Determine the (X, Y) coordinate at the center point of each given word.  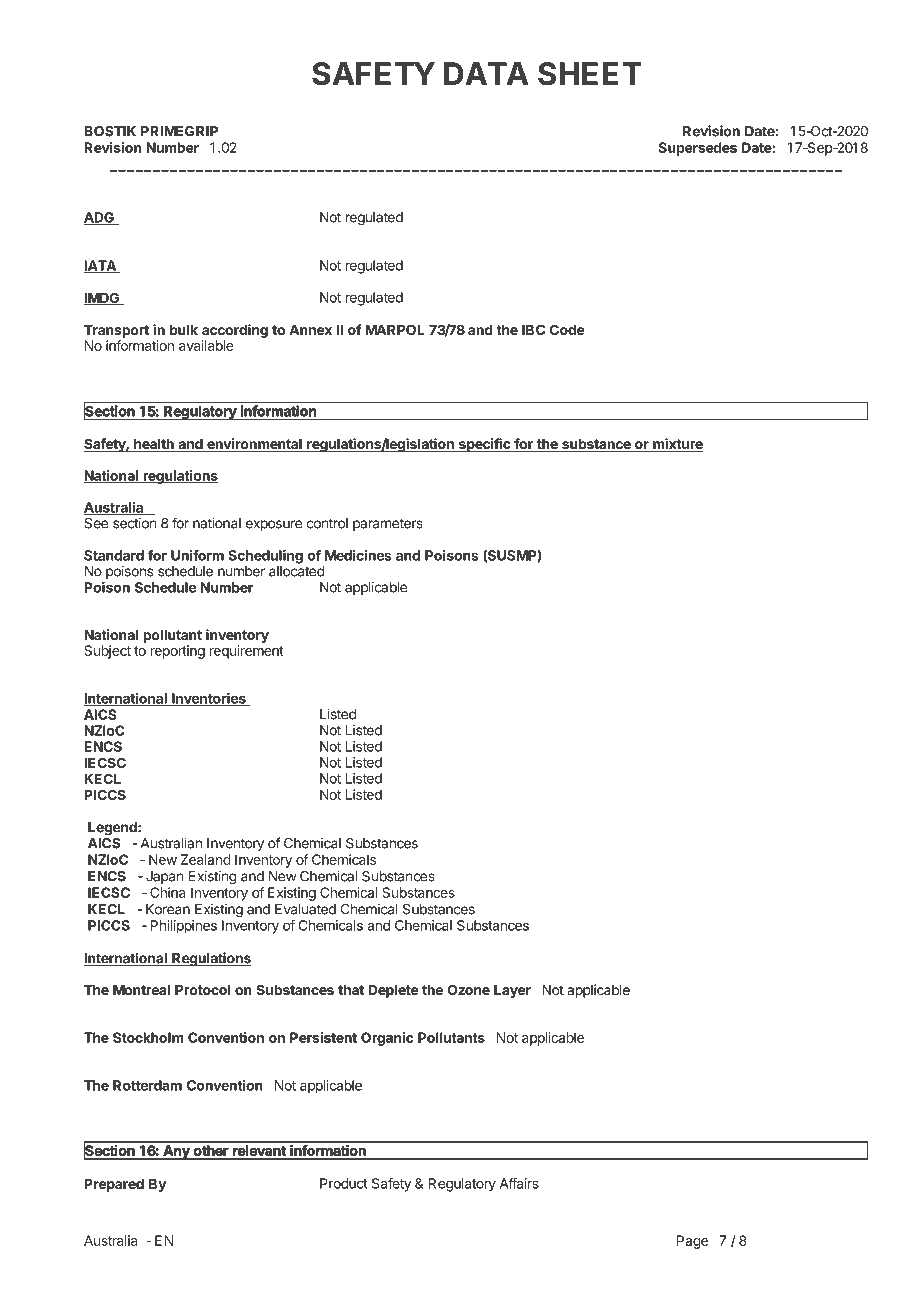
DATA (486, 73)
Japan (164, 877)
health (154, 445)
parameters (388, 524)
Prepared (114, 1185)
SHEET (590, 74)
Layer (512, 991)
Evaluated (305, 909)
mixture (677, 445)
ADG (100, 218)
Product (344, 1183)
